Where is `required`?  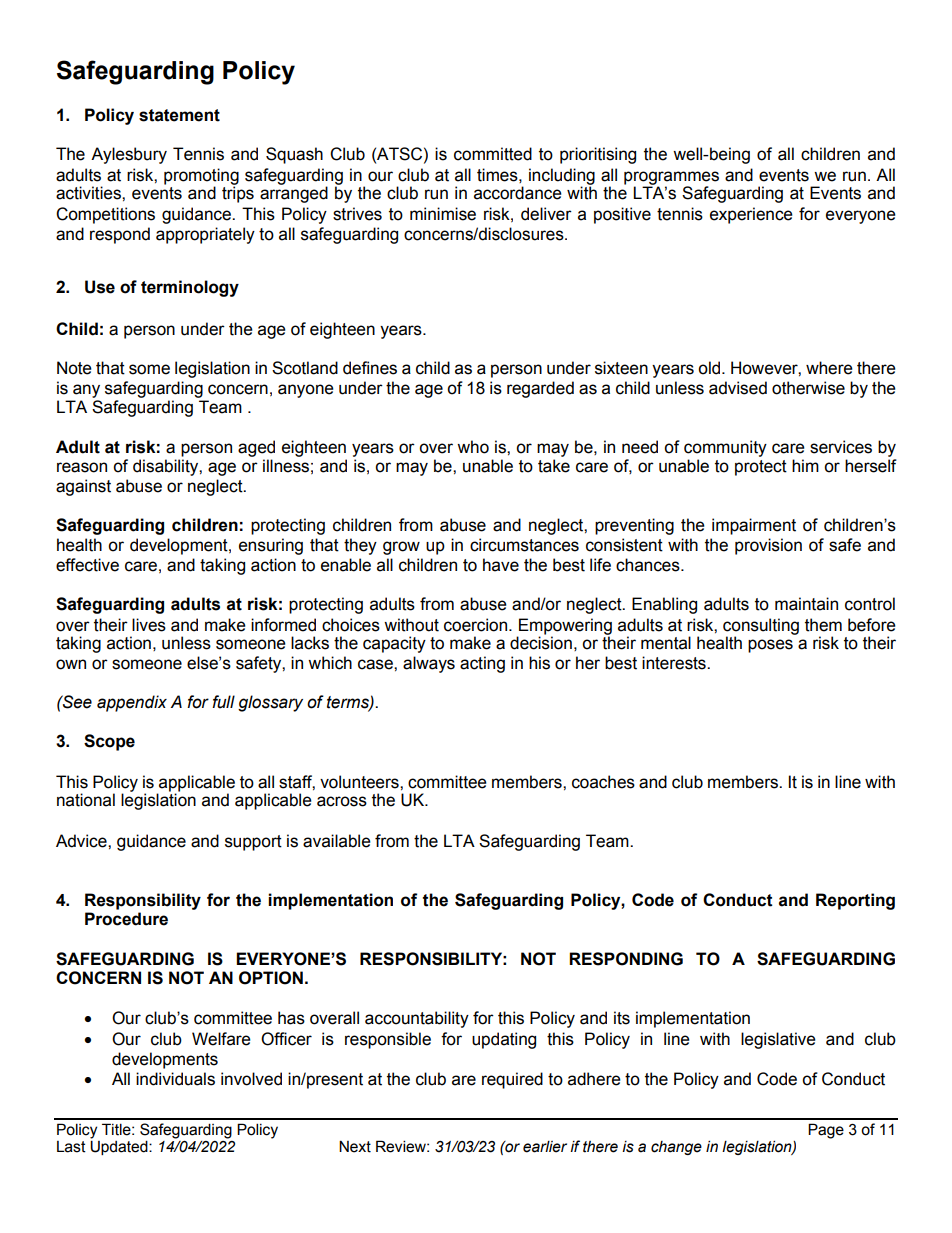 required is located at coordinates (512, 1080).
